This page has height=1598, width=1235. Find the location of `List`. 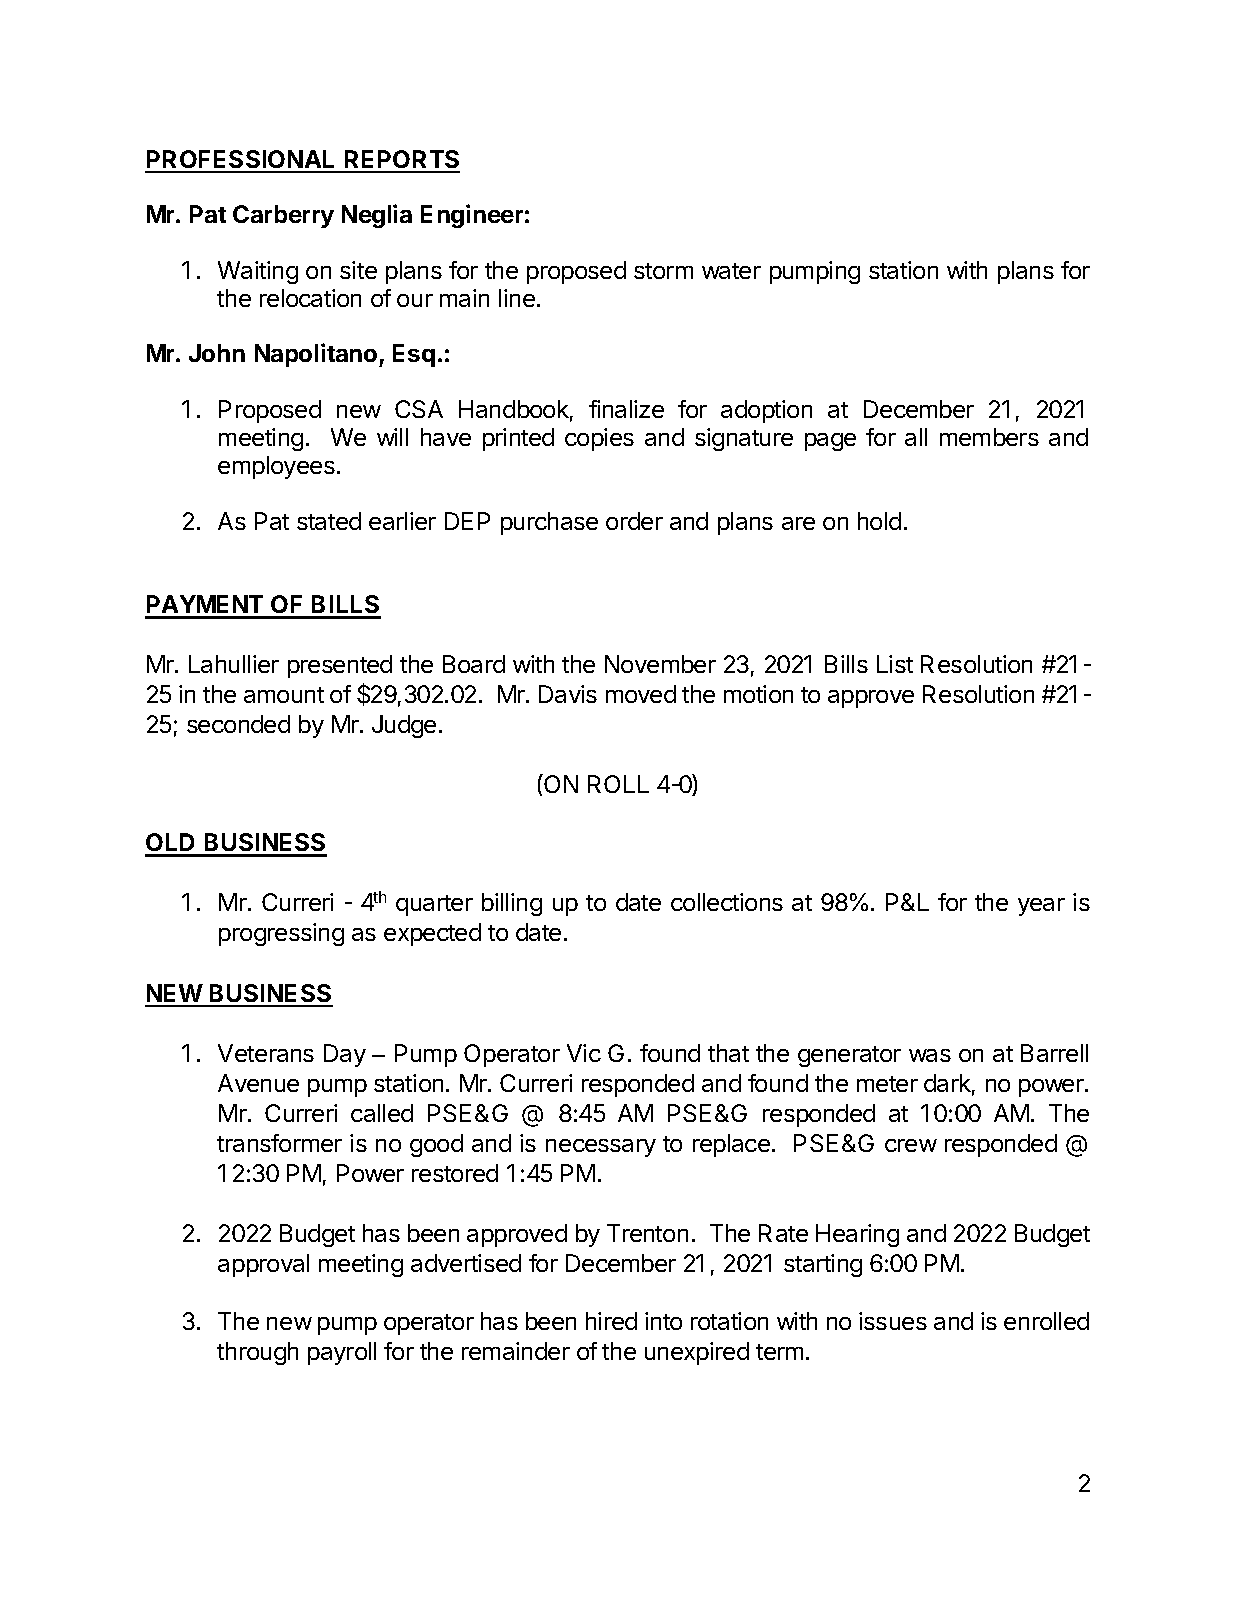

List is located at coordinates (895, 664).
